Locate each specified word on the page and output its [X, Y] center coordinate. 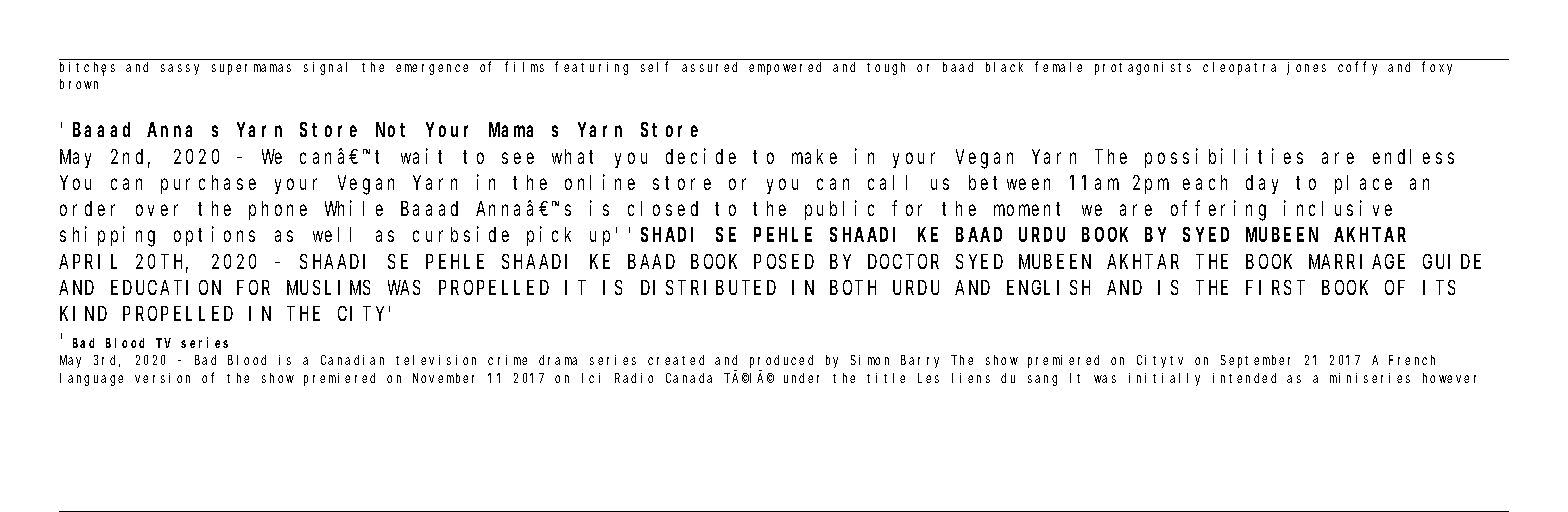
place [1363, 184]
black [1004, 67]
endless [1413, 156]
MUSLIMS [328, 288]
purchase [208, 184]
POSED [784, 262]
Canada [689, 378]
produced [781, 361]
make [814, 156]
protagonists [1143, 68]
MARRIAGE [1357, 262]
